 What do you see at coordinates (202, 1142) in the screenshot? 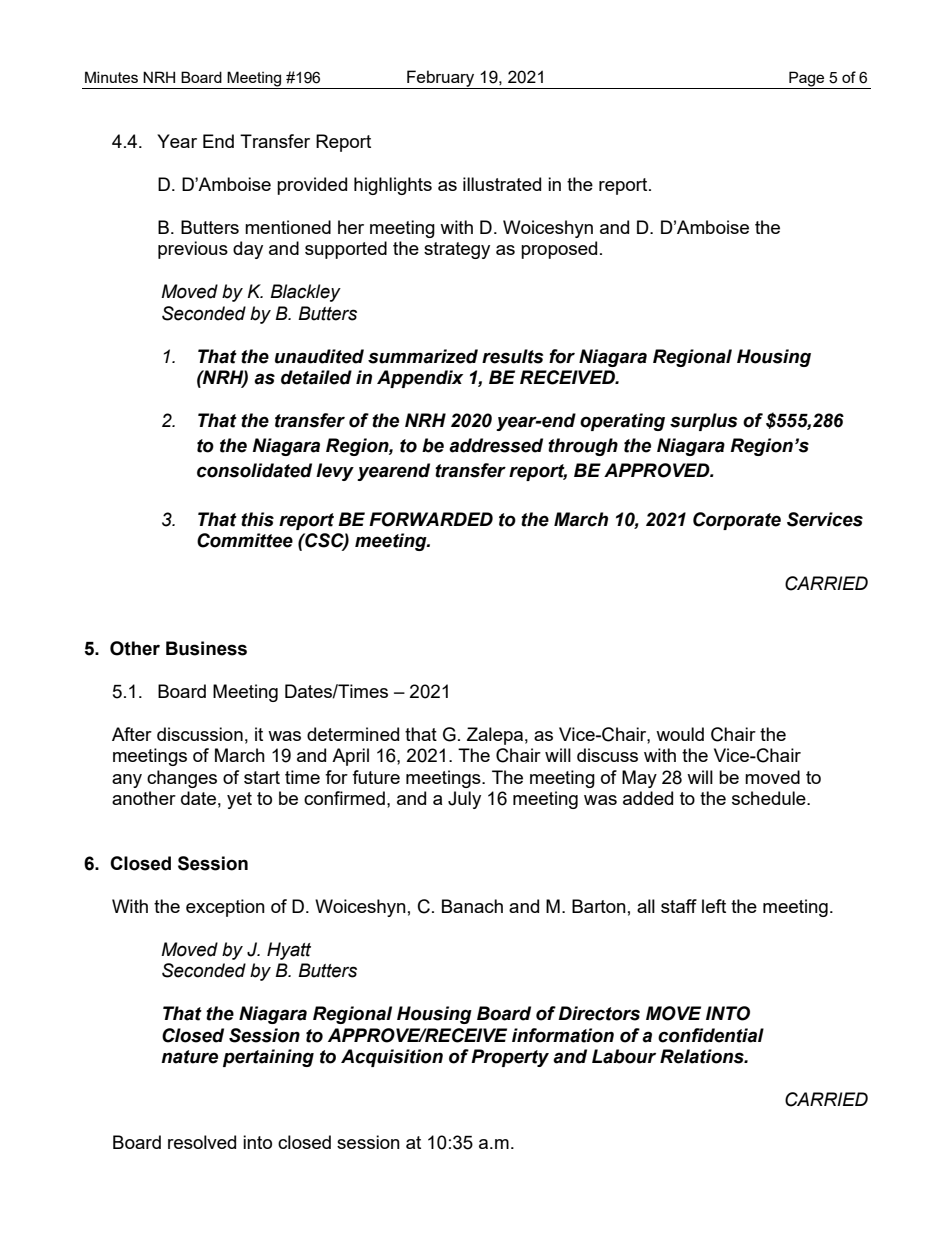
I see `resolved` at bounding box center [202, 1142].
